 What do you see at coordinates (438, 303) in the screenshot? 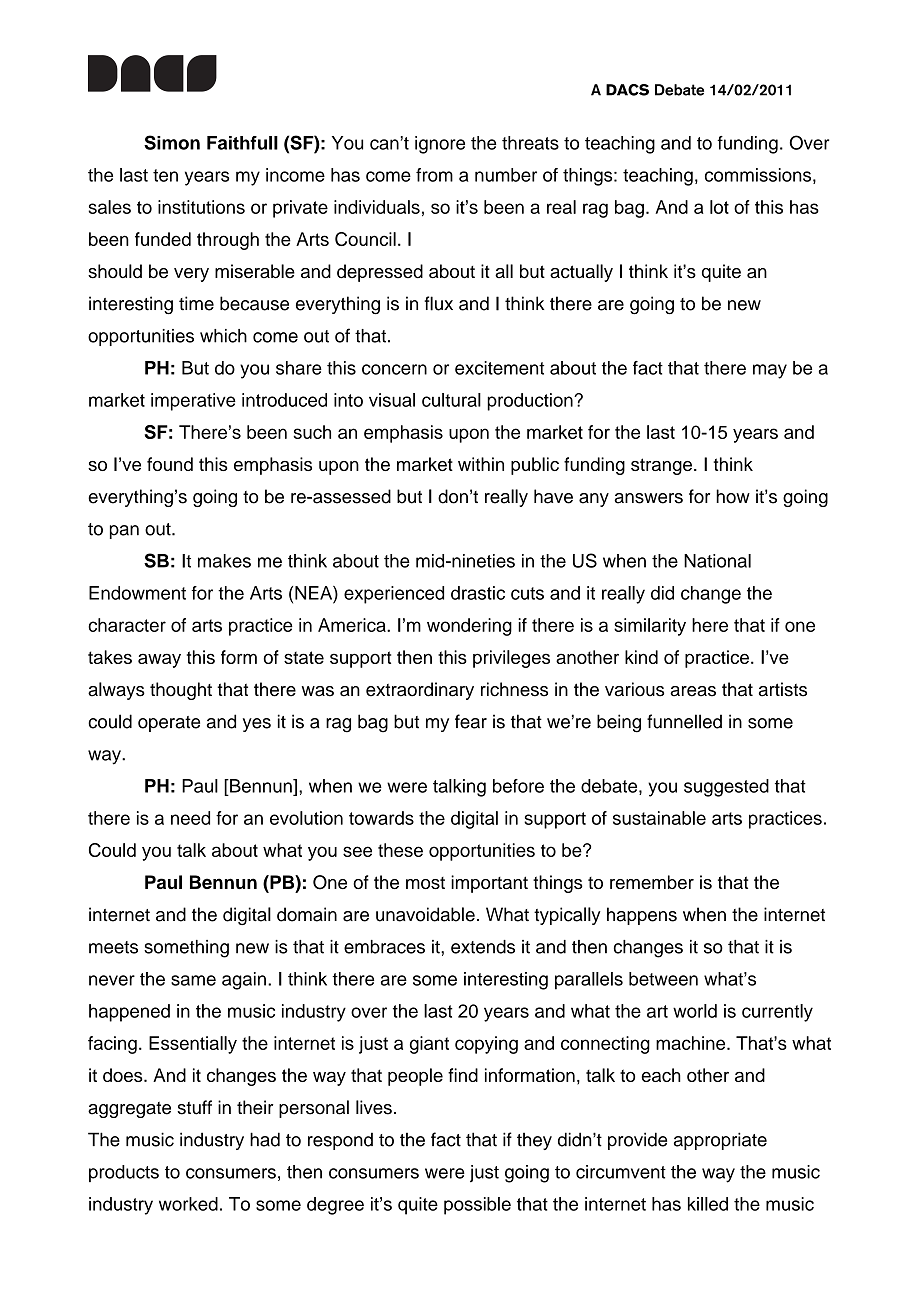
I see `flux` at bounding box center [438, 303].
